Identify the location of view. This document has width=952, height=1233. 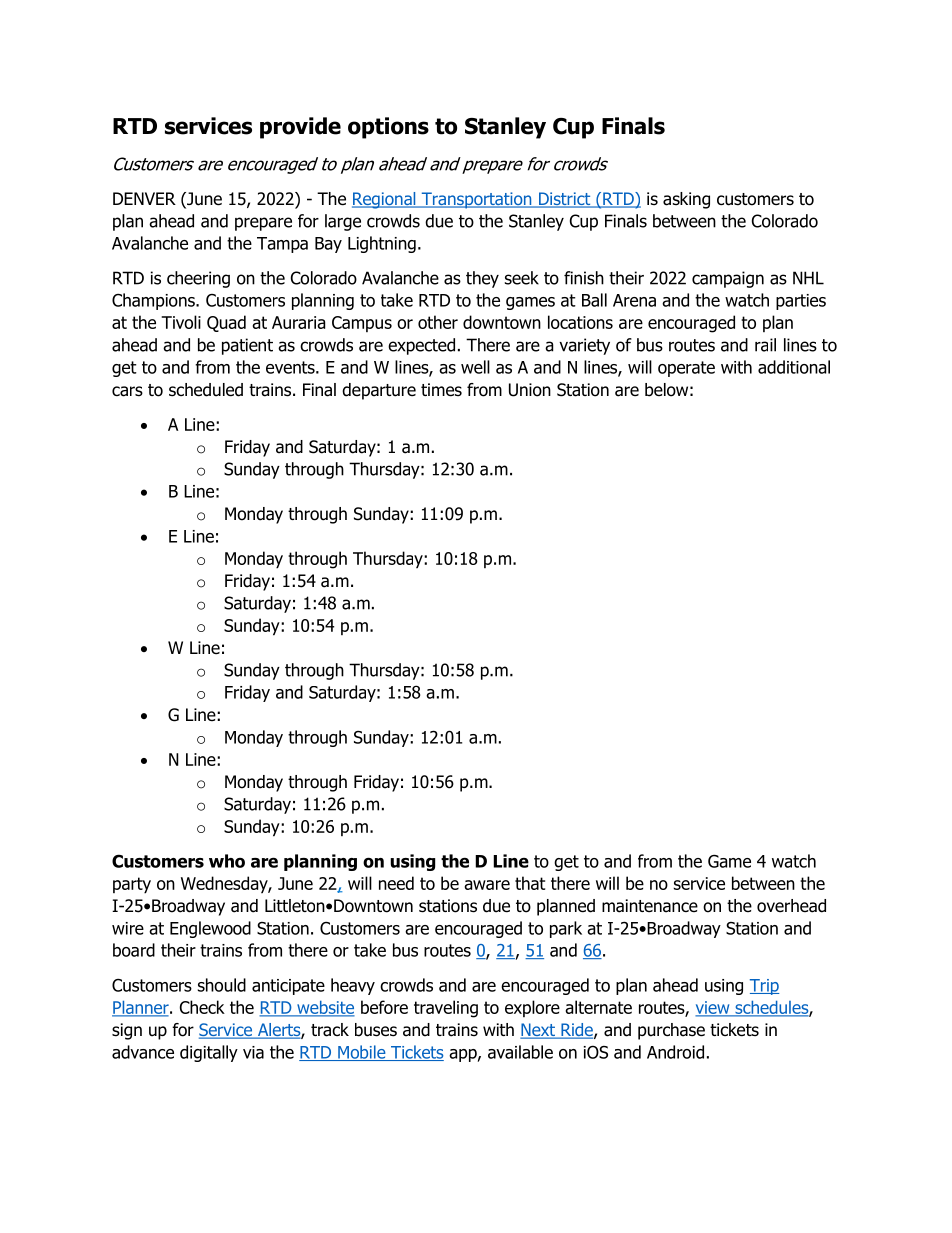
(713, 1009).
